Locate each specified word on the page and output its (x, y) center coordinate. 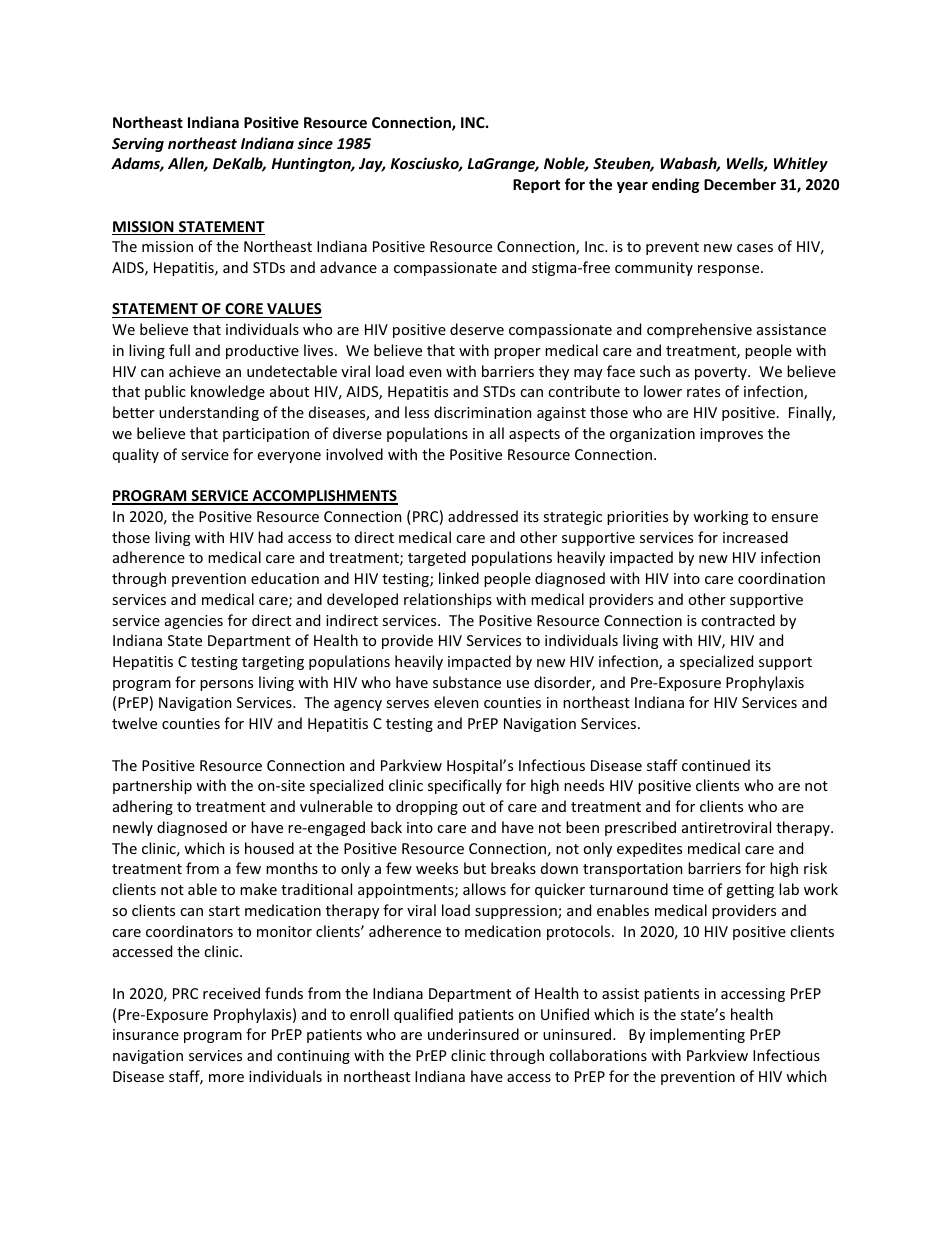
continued (716, 765)
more (226, 1078)
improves (731, 435)
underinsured (473, 1034)
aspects (534, 435)
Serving (138, 144)
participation (266, 435)
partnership (152, 786)
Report (536, 186)
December (740, 184)
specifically (465, 786)
